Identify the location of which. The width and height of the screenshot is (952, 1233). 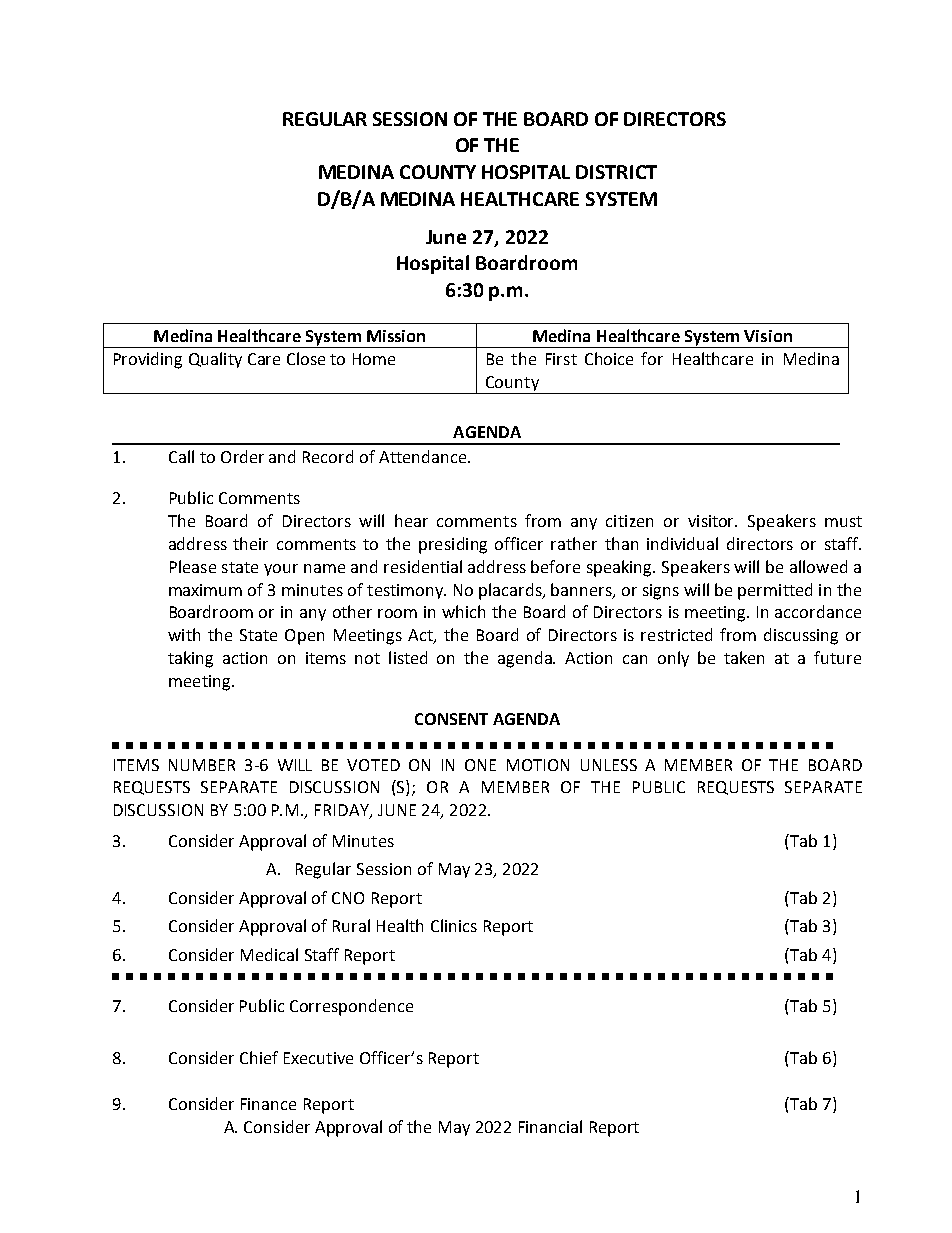
(463, 611).
